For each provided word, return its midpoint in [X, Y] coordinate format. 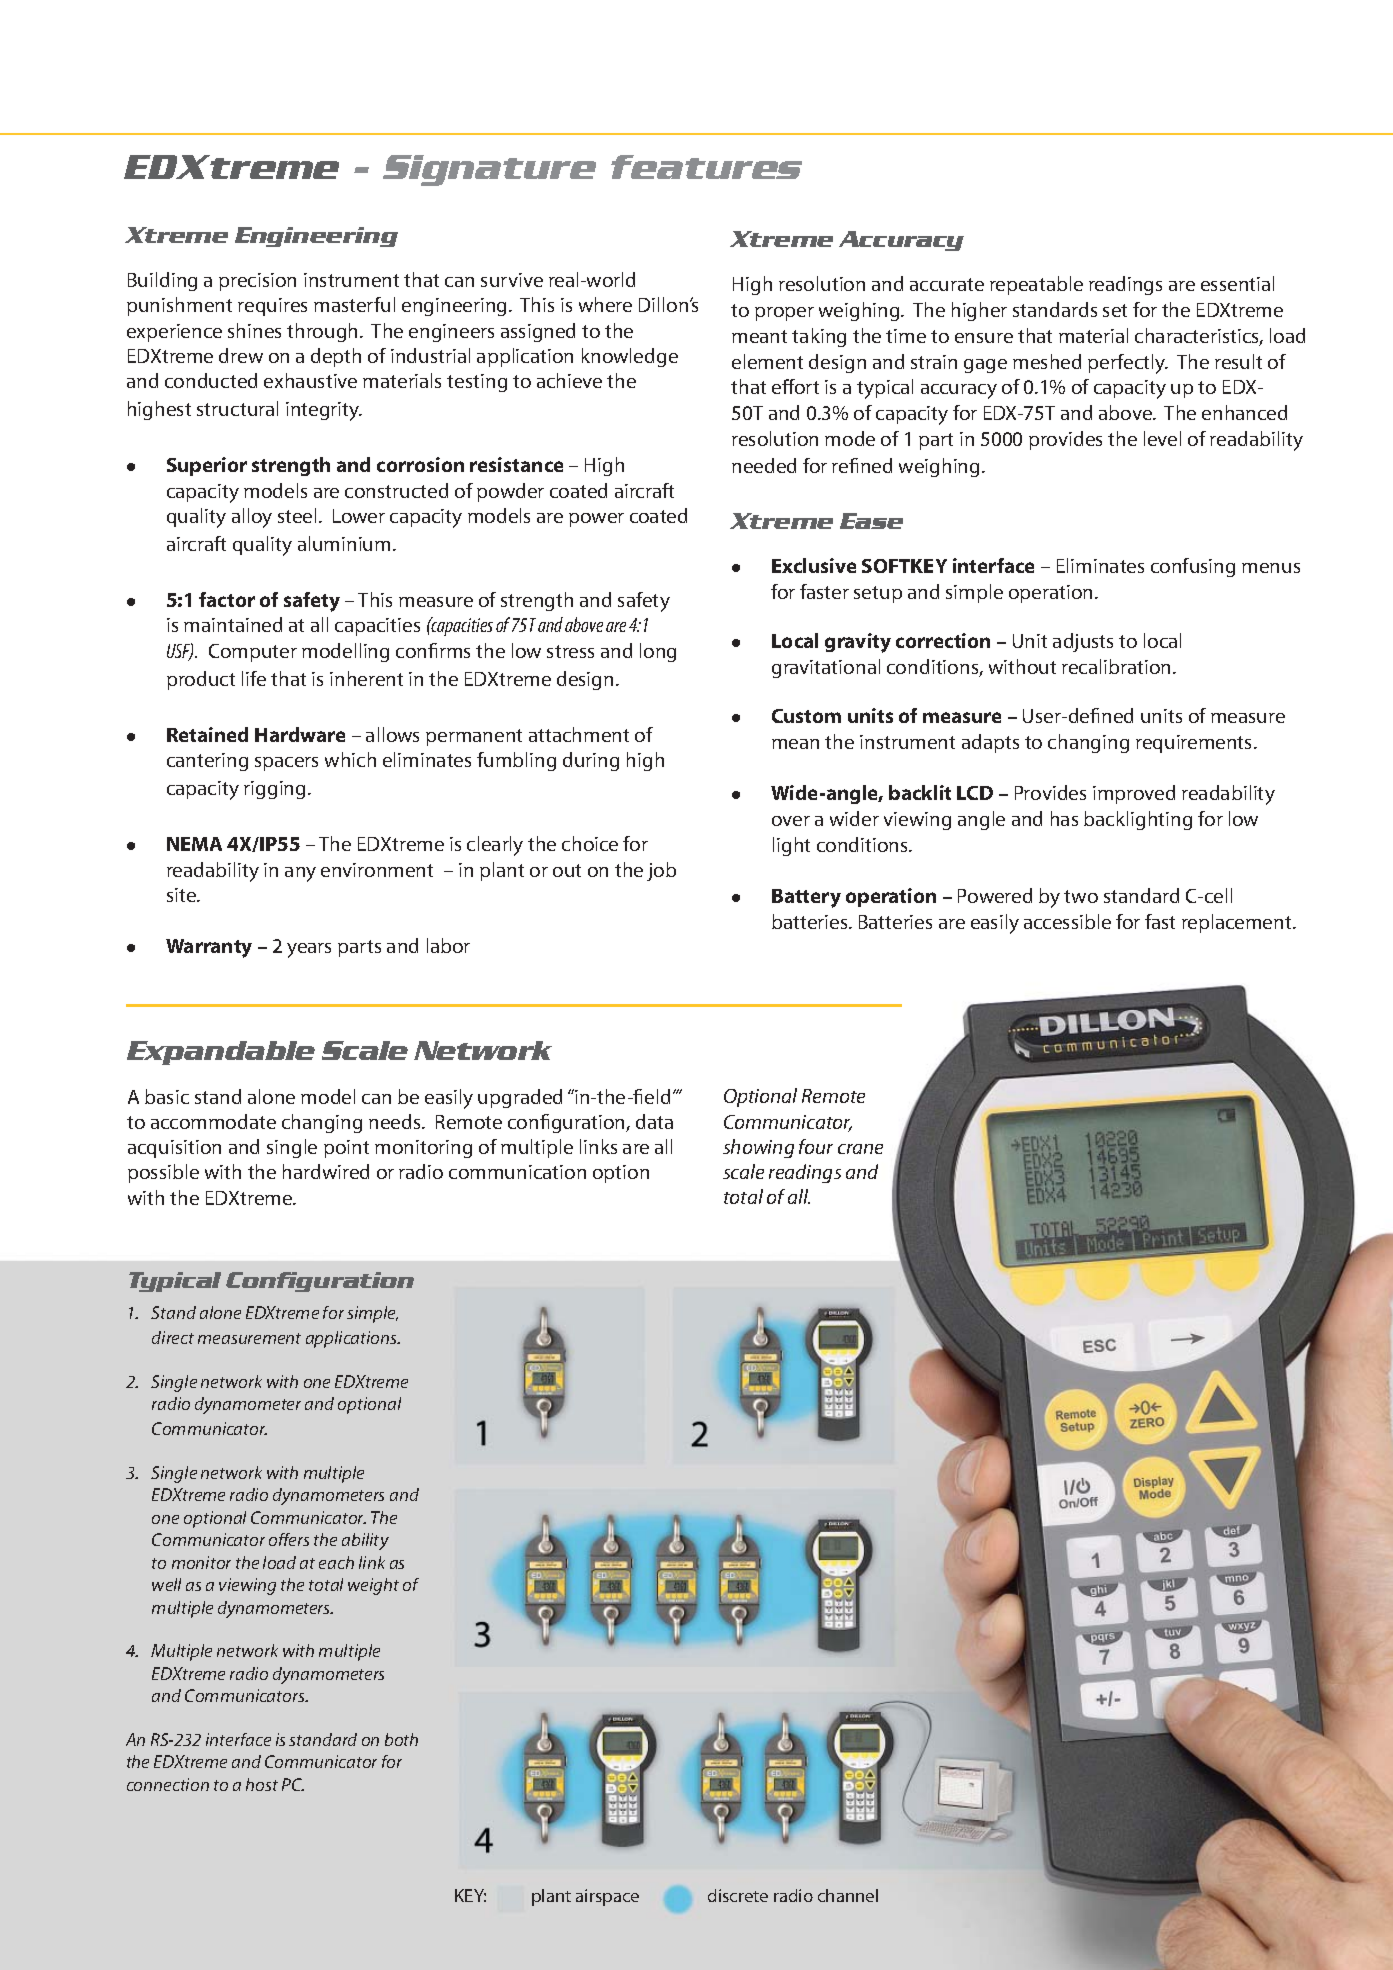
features [706, 167]
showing [758, 1148]
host [262, 1784]
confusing [1193, 567]
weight [373, 1586]
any [300, 874]
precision [257, 282]
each [336, 1562]
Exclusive [814, 565]
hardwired [326, 1171]
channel [848, 1895]
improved [1134, 794]
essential [1237, 283]
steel [297, 515]
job [661, 871]
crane [860, 1149]
